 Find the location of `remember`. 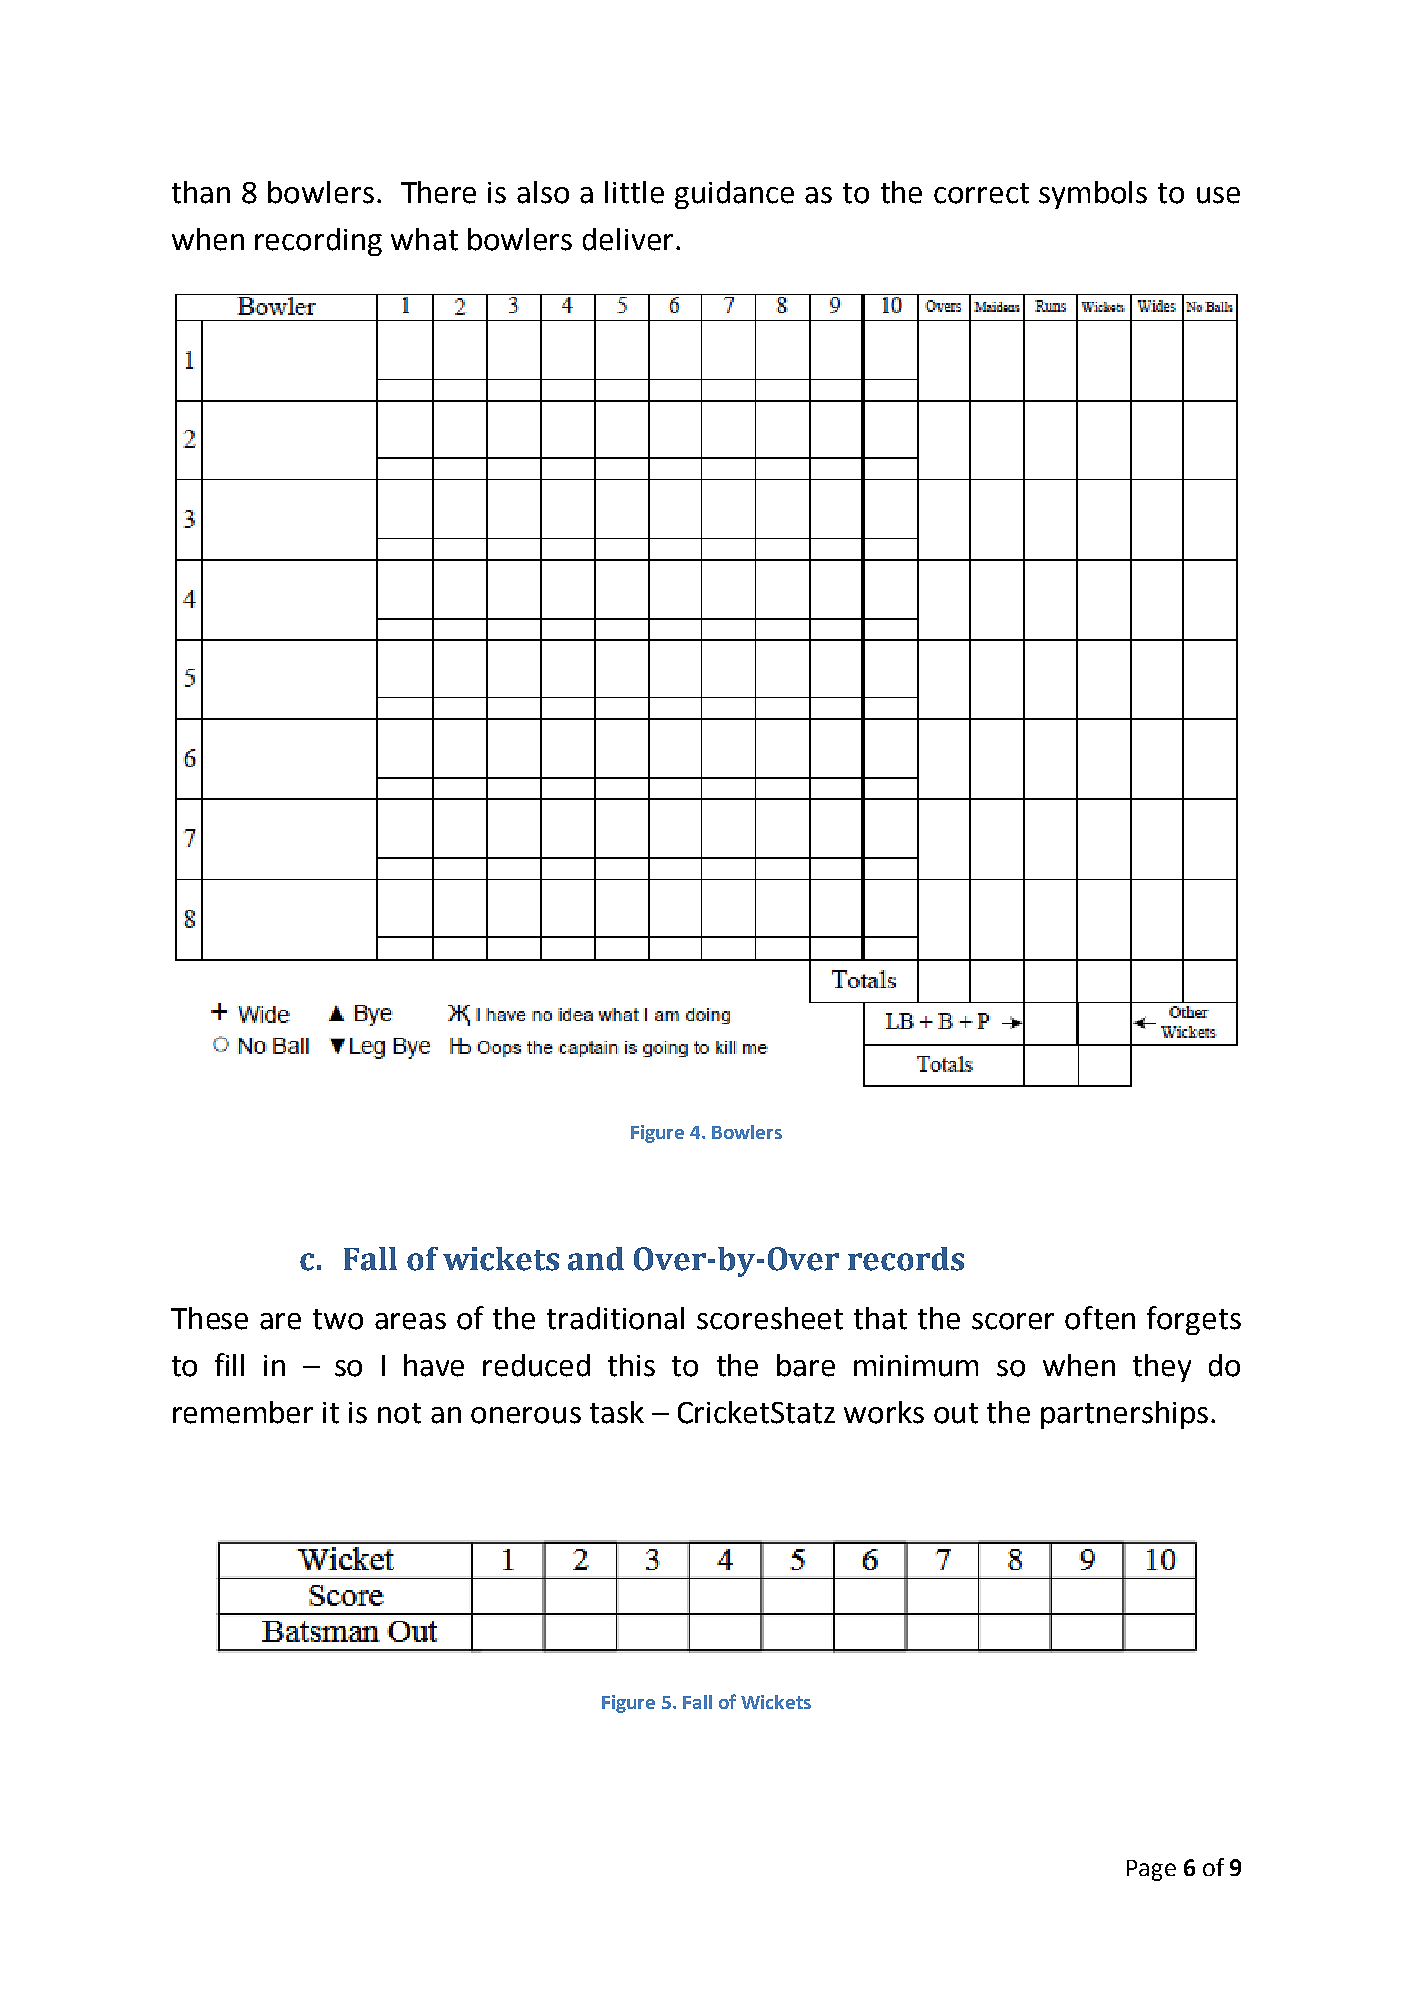

remember is located at coordinates (243, 1412).
